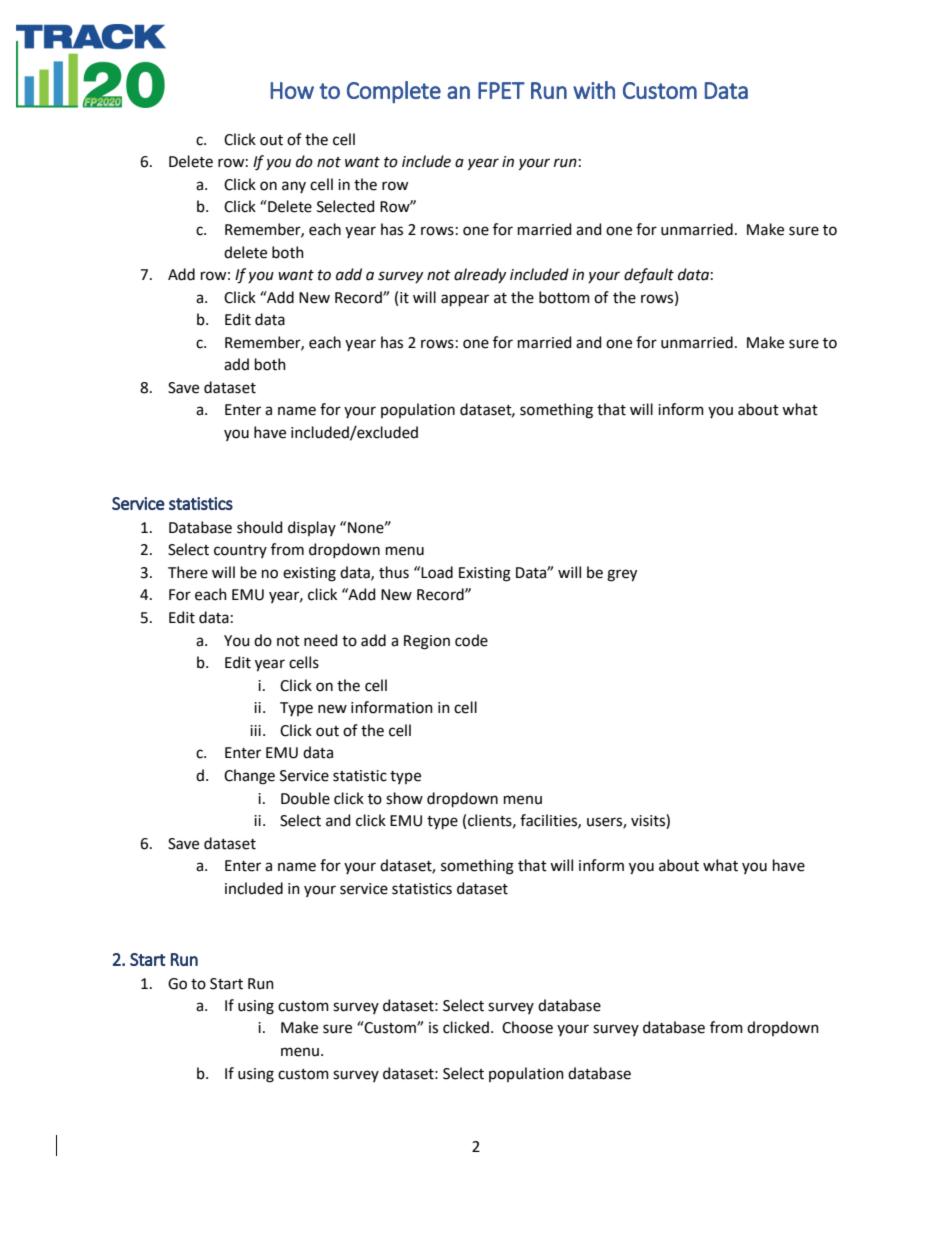 This screenshot has width=952, height=1233. I want to click on Choose, so click(527, 1027).
